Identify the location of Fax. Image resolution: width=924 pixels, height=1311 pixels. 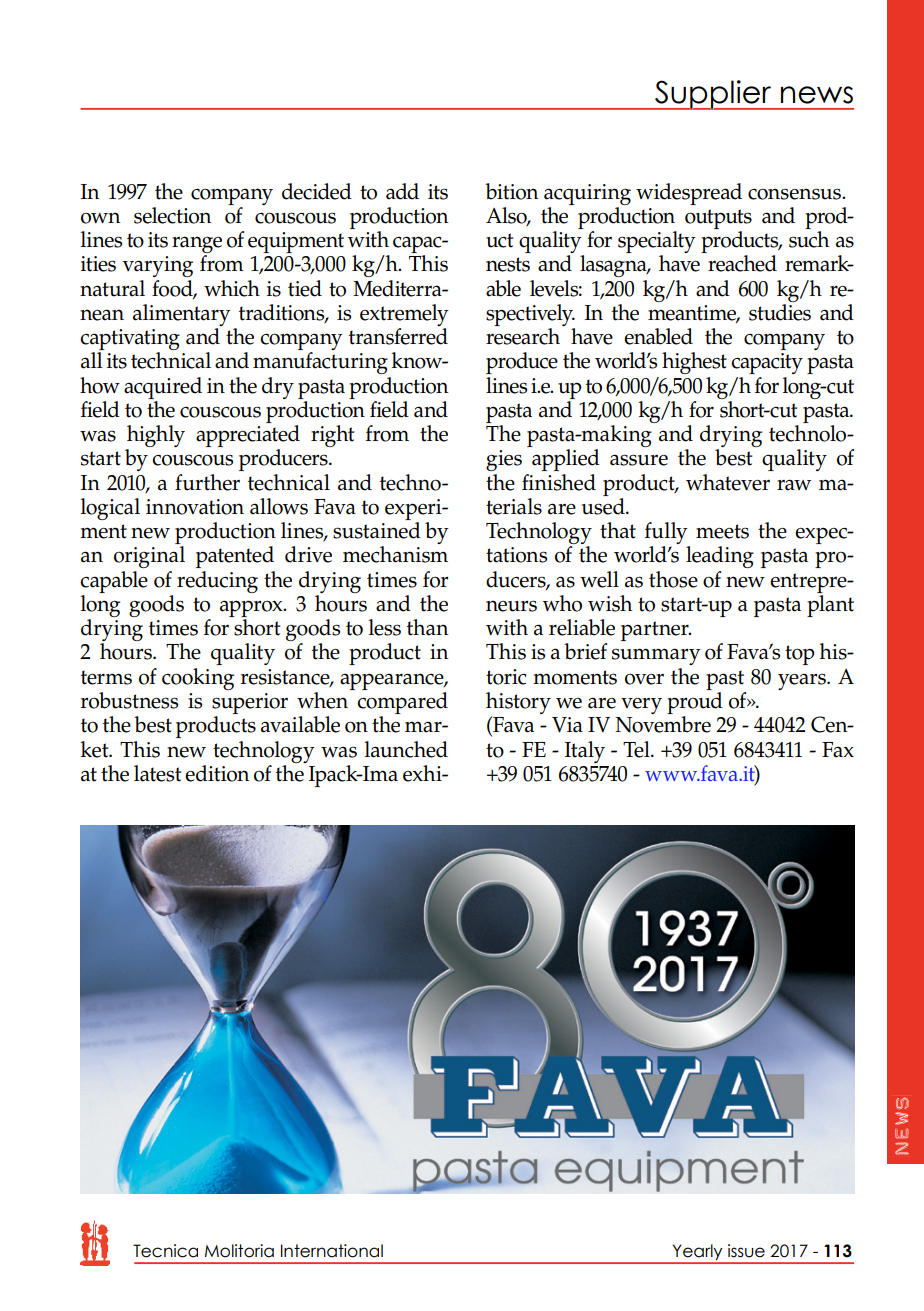
(838, 750).
